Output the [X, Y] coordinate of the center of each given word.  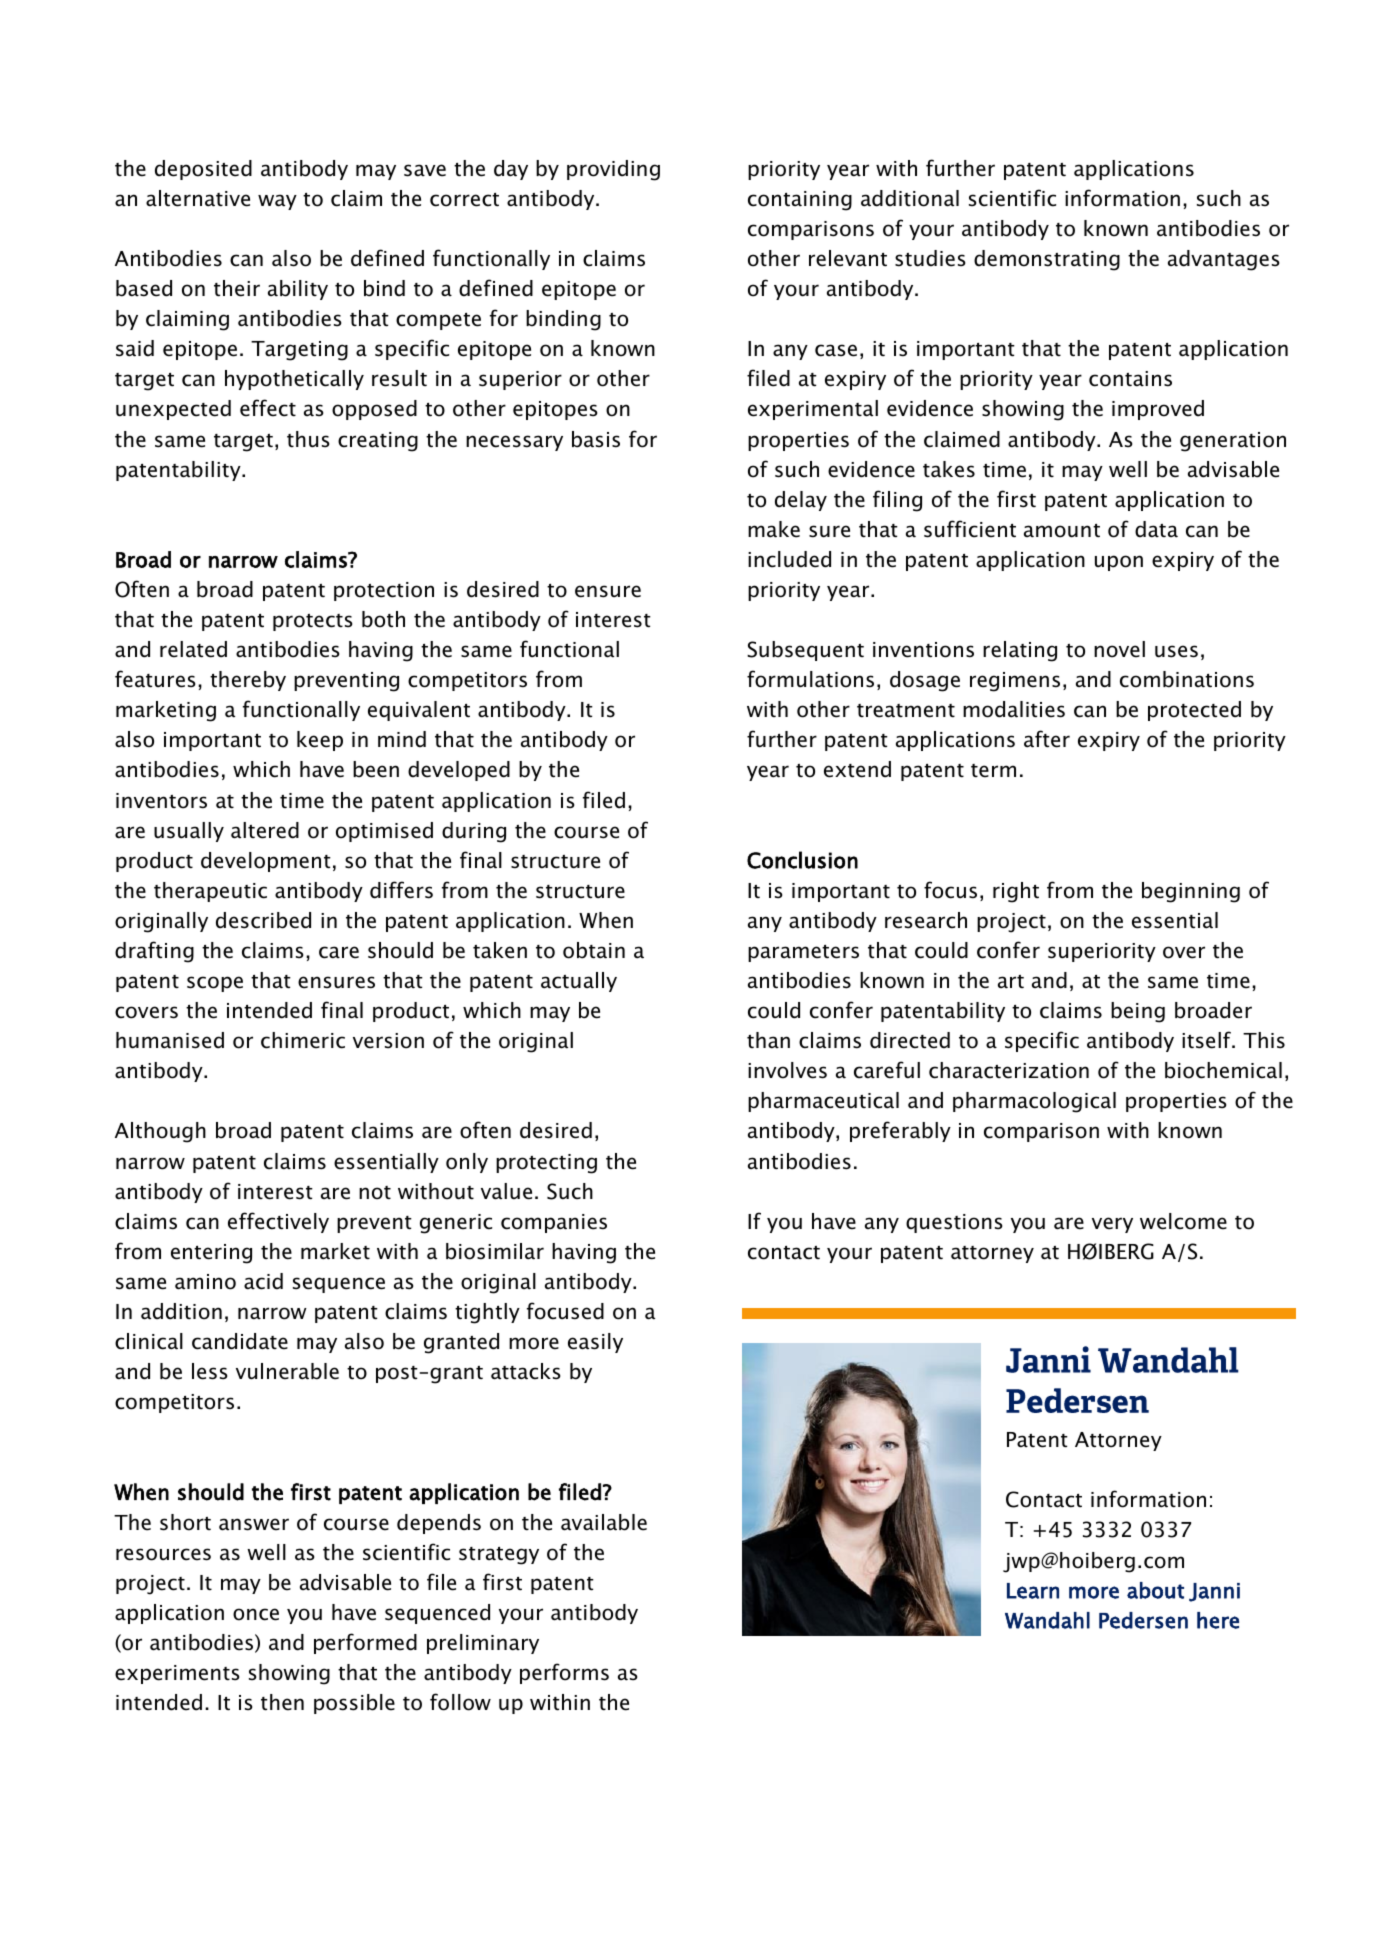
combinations [1187, 679]
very [1112, 1225]
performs [564, 1673]
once [256, 1614]
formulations [810, 679]
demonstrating [1047, 260]
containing [800, 201]
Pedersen [1143, 1620]
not [375, 1193]
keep [320, 741]
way [277, 202]
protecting [546, 1164]
